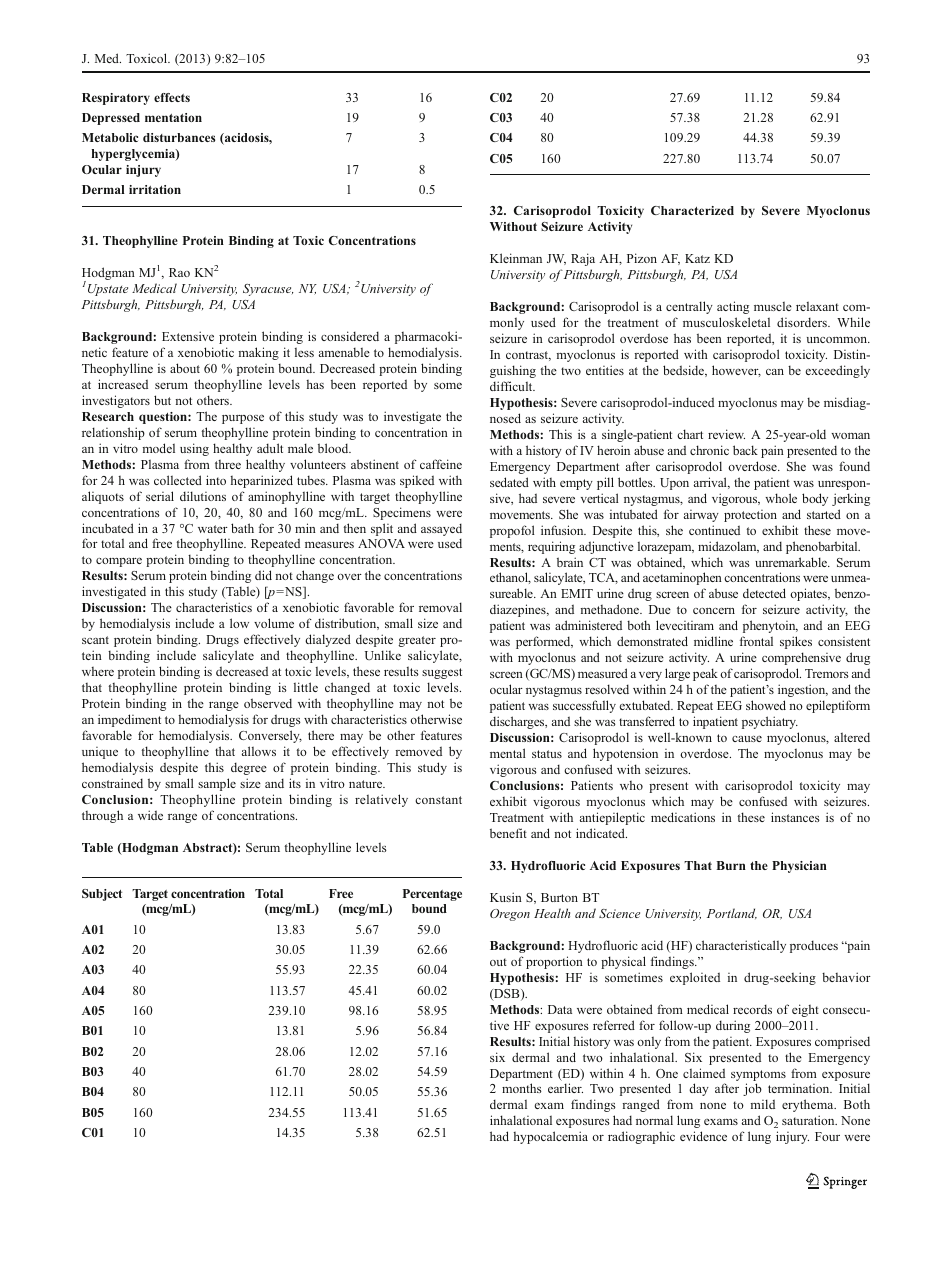  Describe the element at coordinates (102, 895) in the document. I see `Subject` at that location.
